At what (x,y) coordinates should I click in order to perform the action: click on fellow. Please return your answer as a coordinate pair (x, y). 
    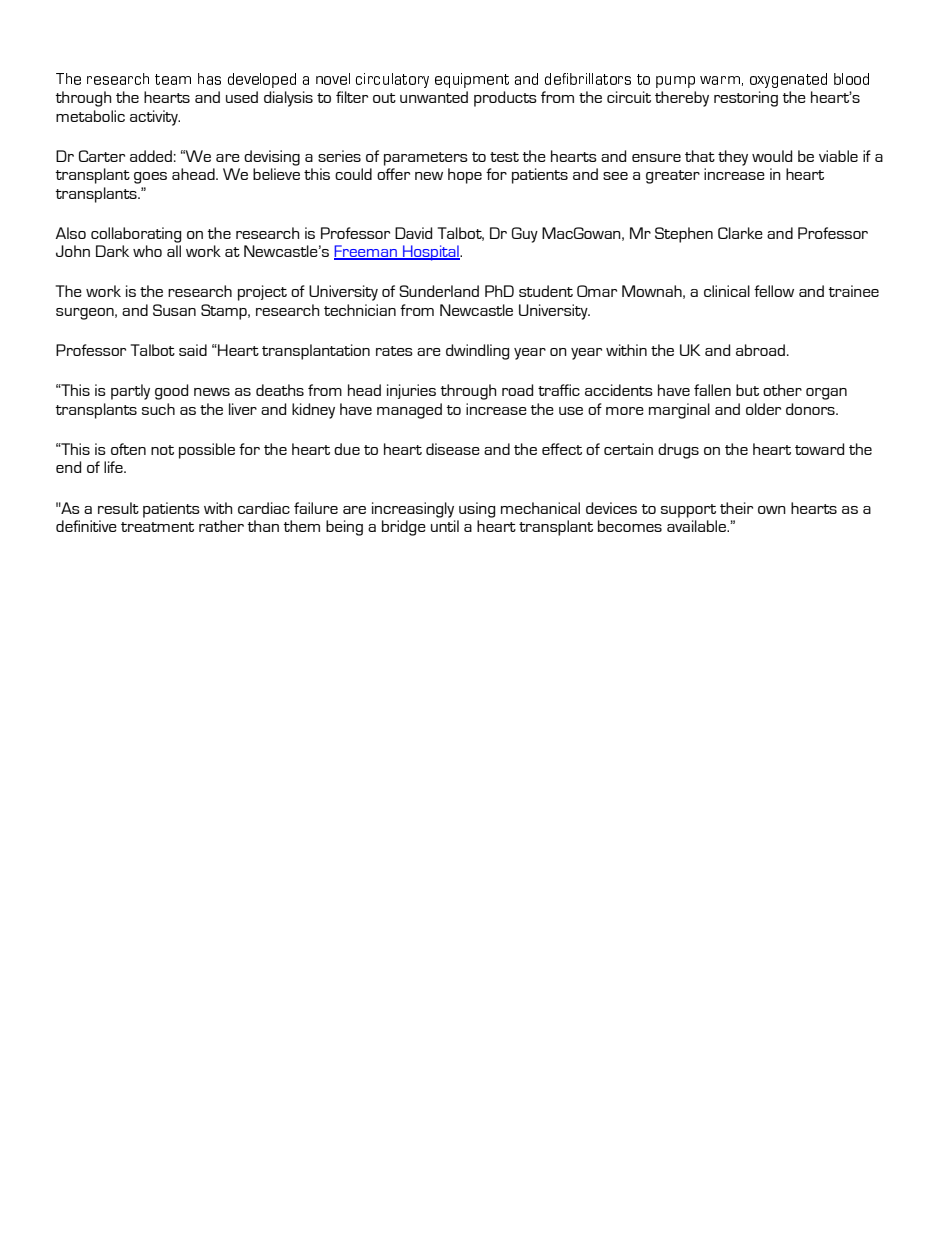
    Looking at the image, I should click on (774, 291).
